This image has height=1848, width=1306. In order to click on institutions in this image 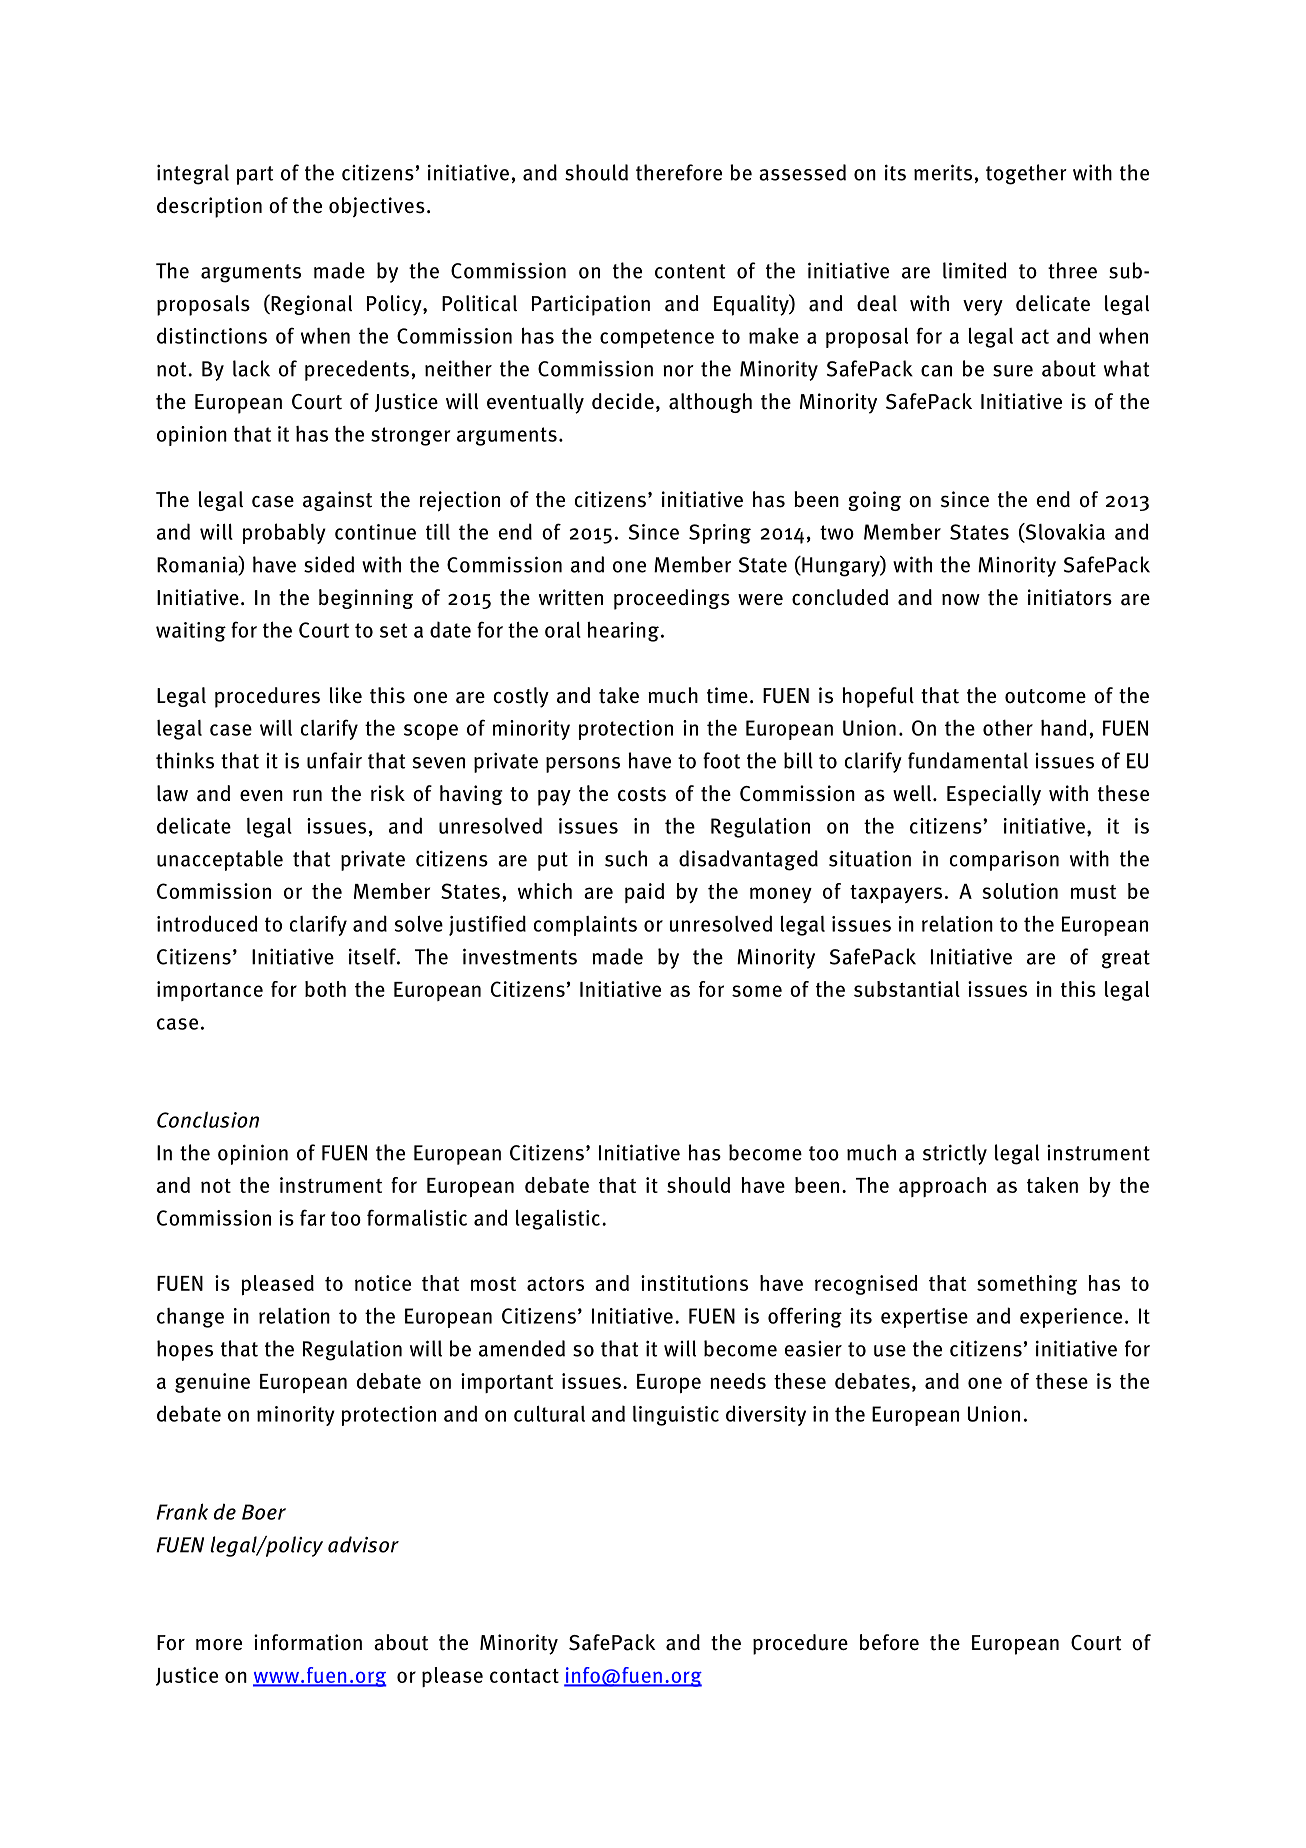, I will do `click(694, 1283)`.
